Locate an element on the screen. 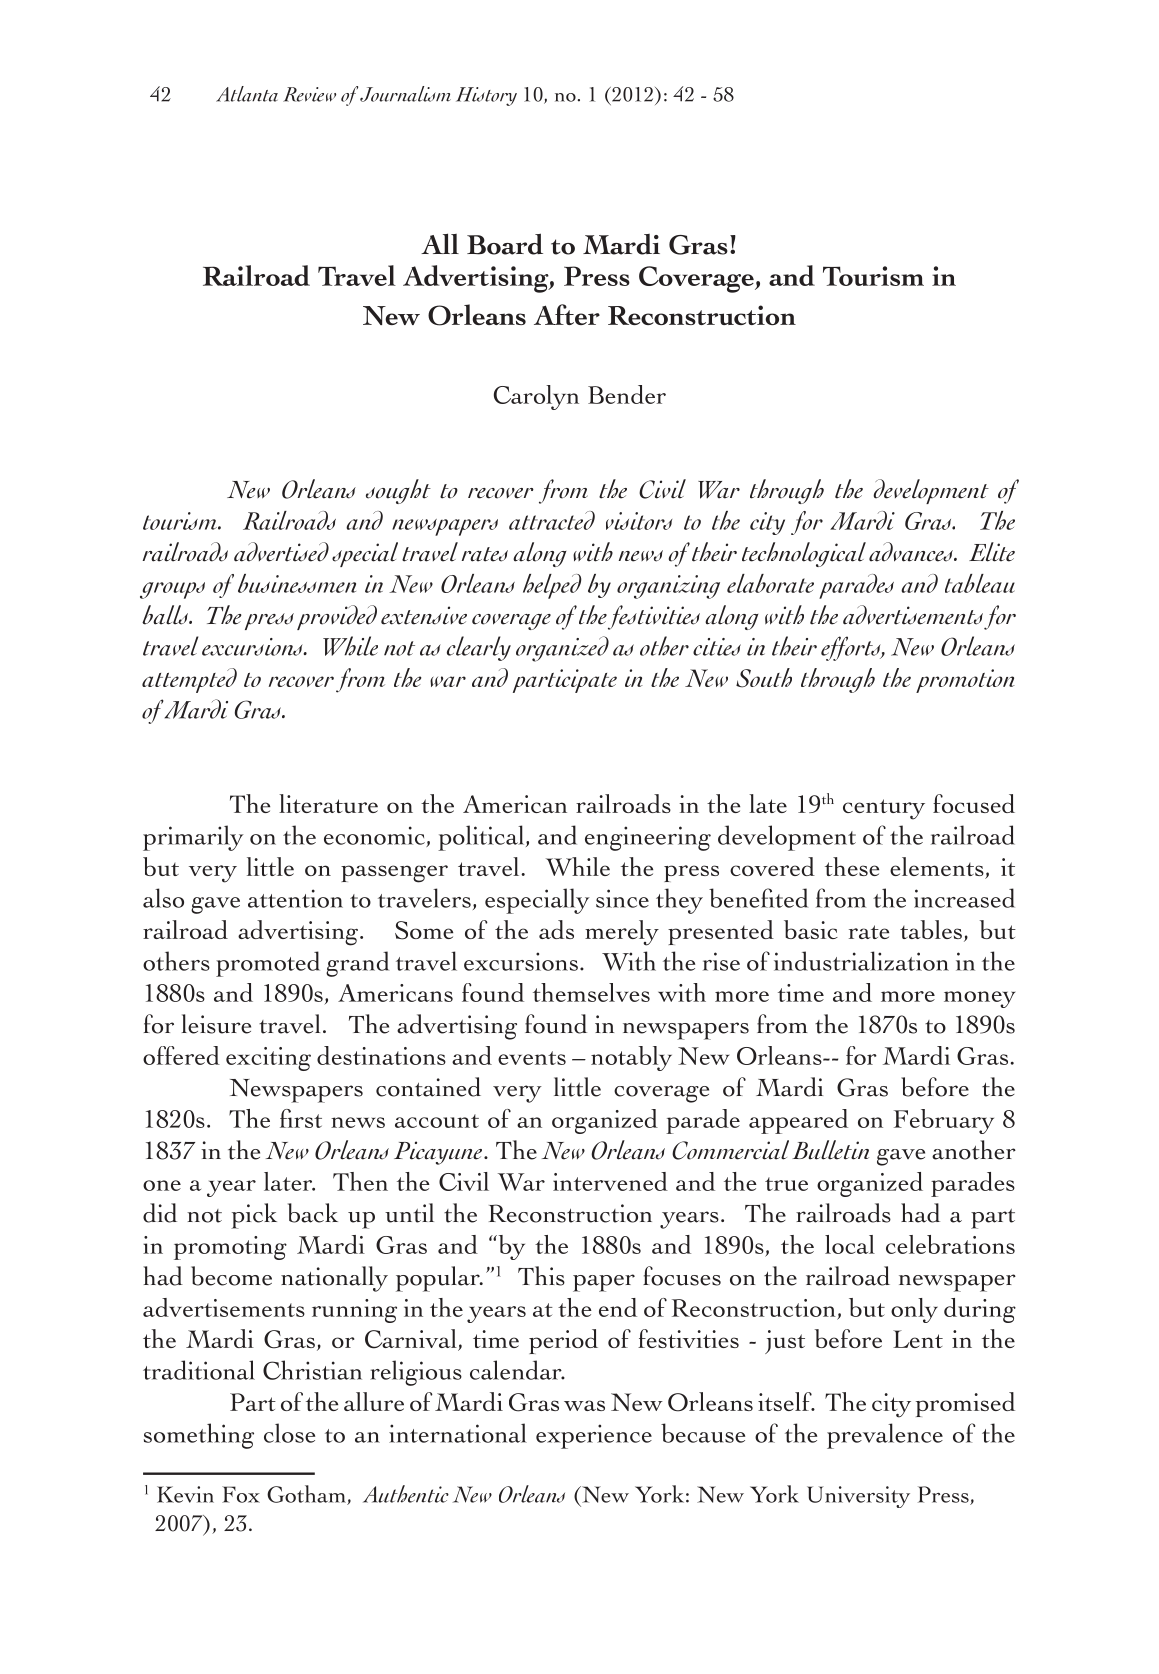  Atlanta is located at coordinates (247, 94).
